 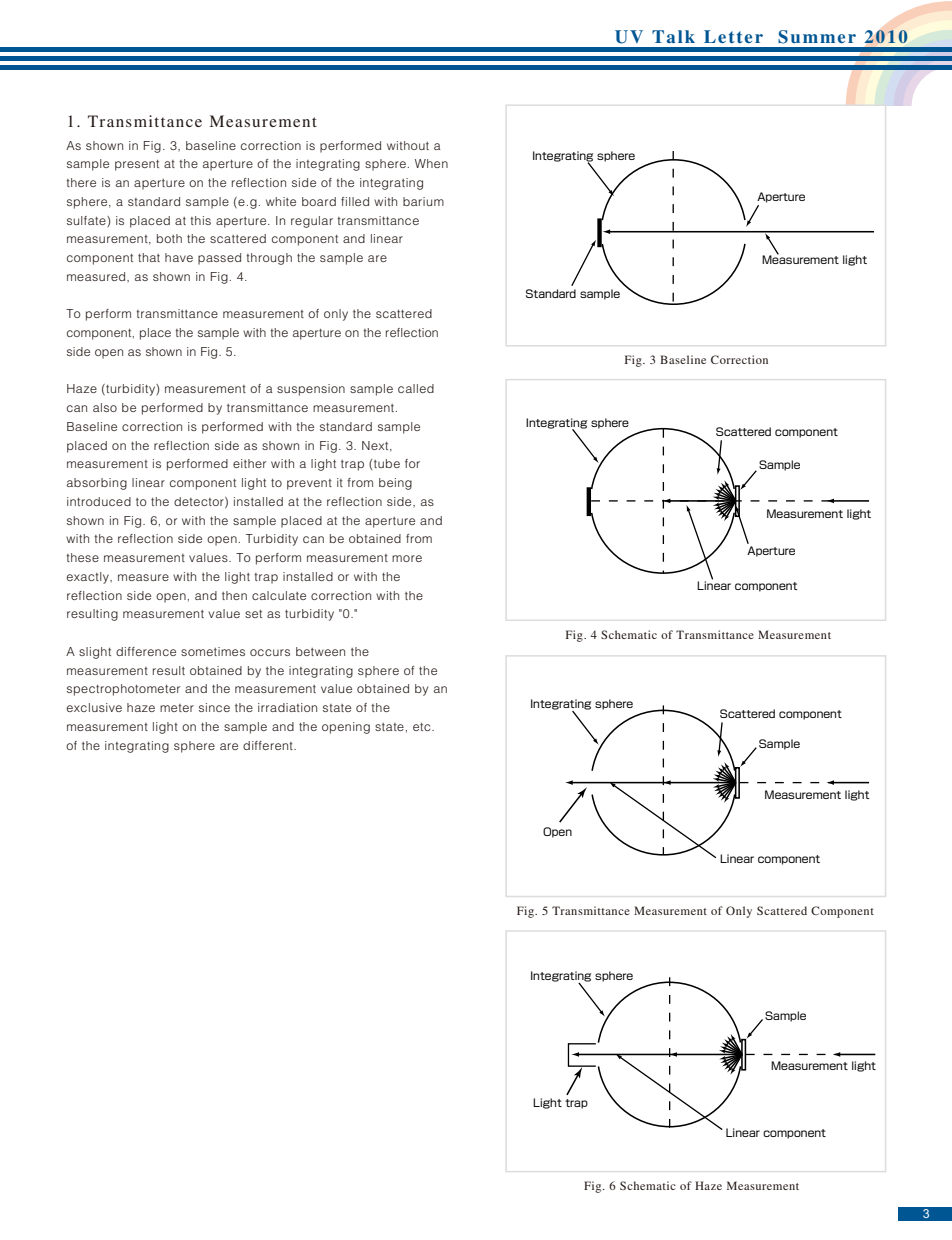 What do you see at coordinates (423, 727) in the screenshot?
I see `etc` at bounding box center [423, 727].
